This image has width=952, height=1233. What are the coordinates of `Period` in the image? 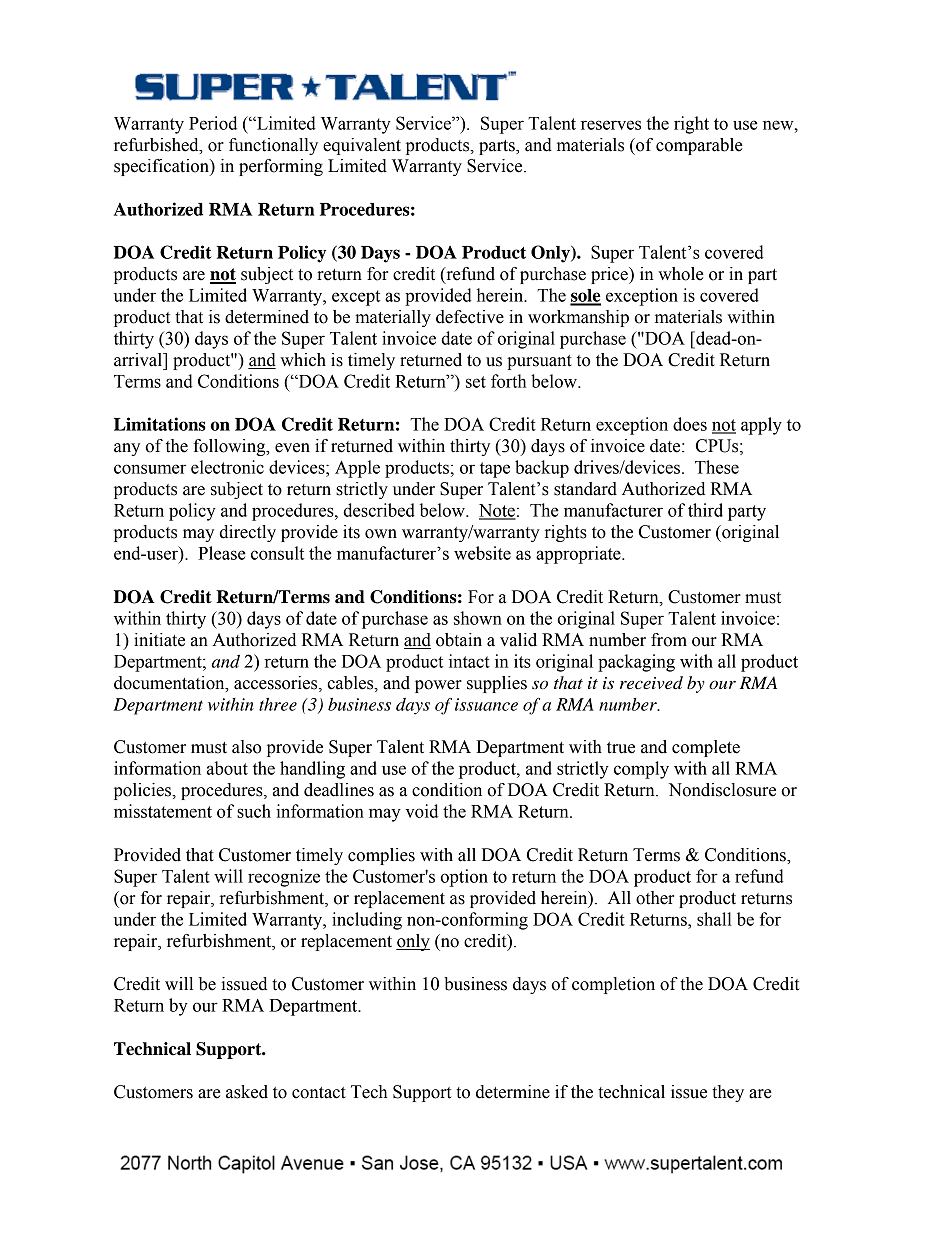 It's located at (213, 123).
